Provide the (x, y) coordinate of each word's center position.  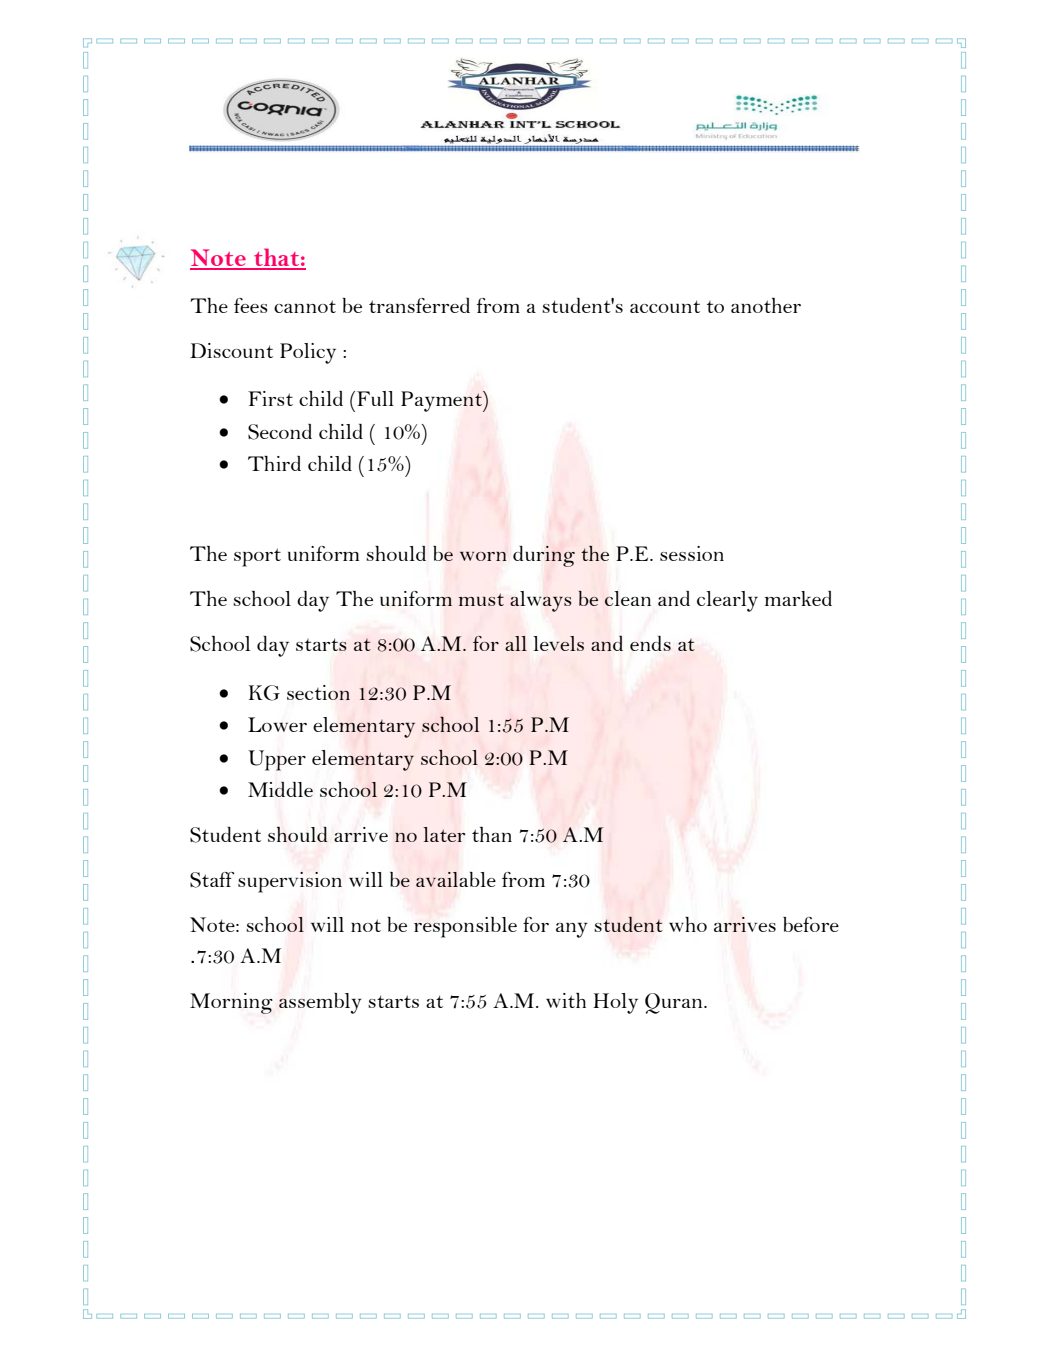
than (492, 834)
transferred (419, 305)
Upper (277, 760)
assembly (320, 1003)
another (766, 305)
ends (650, 643)
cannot (305, 306)
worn (483, 556)
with (566, 1000)
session (692, 553)
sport (257, 557)
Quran (675, 1003)
